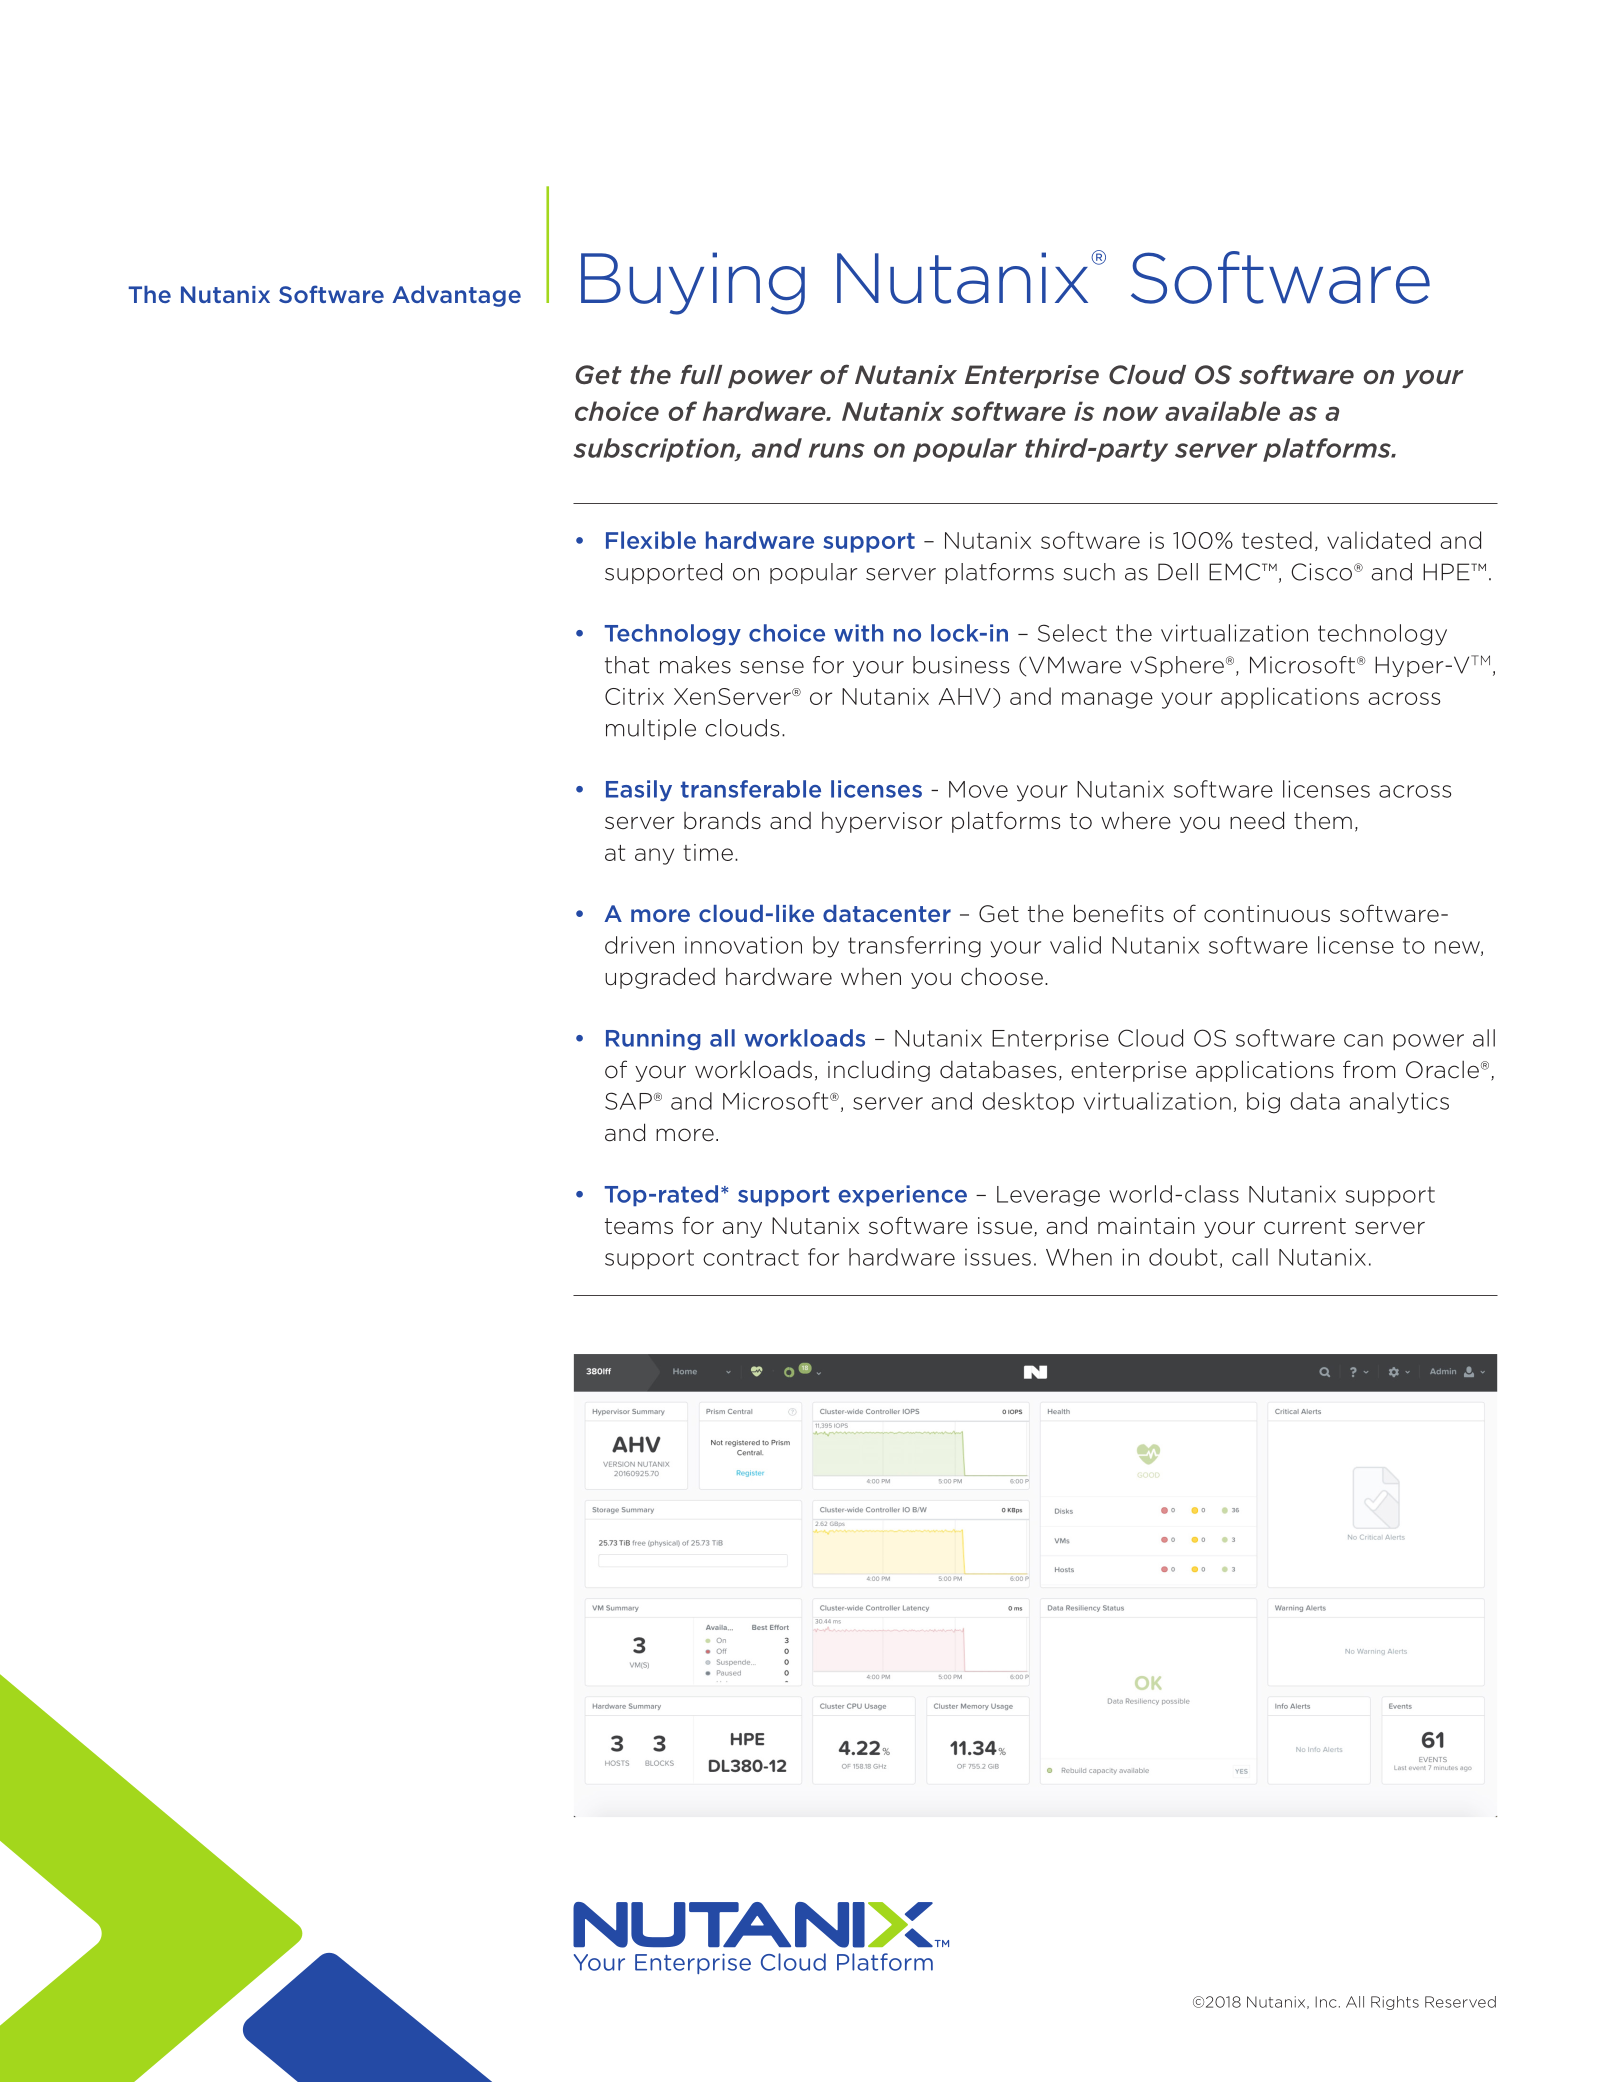 The height and width of the screenshot is (2082, 1609). What do you see at coordinates (1323, 820) in the screenshot?
I see `them` at bounding box center [1323, 820].
